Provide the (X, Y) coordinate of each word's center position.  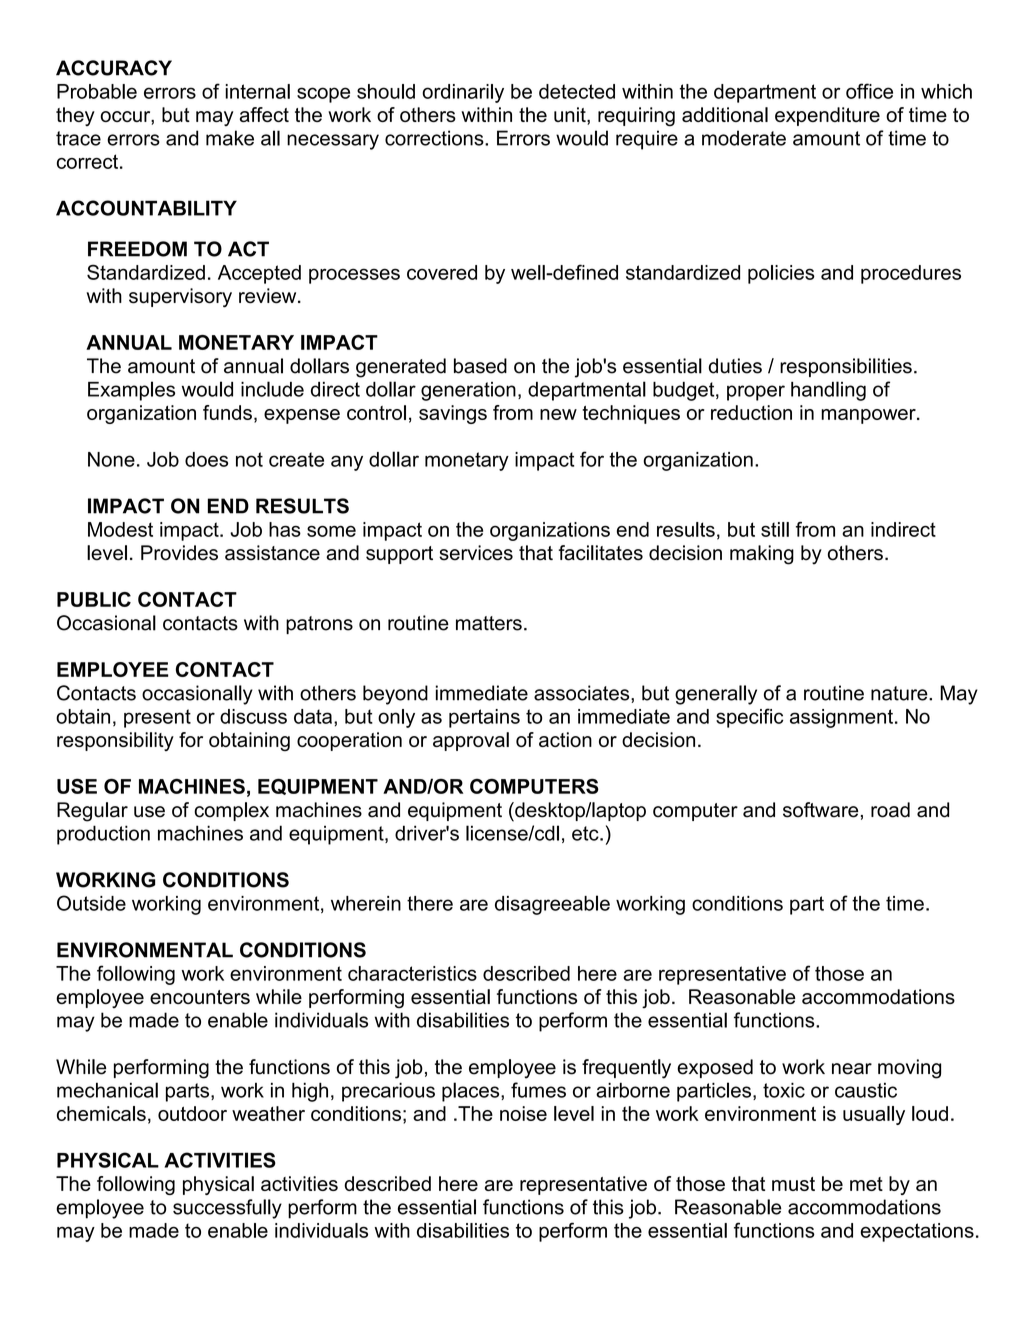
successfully (227, 1209)
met (866, 1184)
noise (523, 1113)
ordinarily (463, 93)
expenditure (827, 116)
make (230, 138)
